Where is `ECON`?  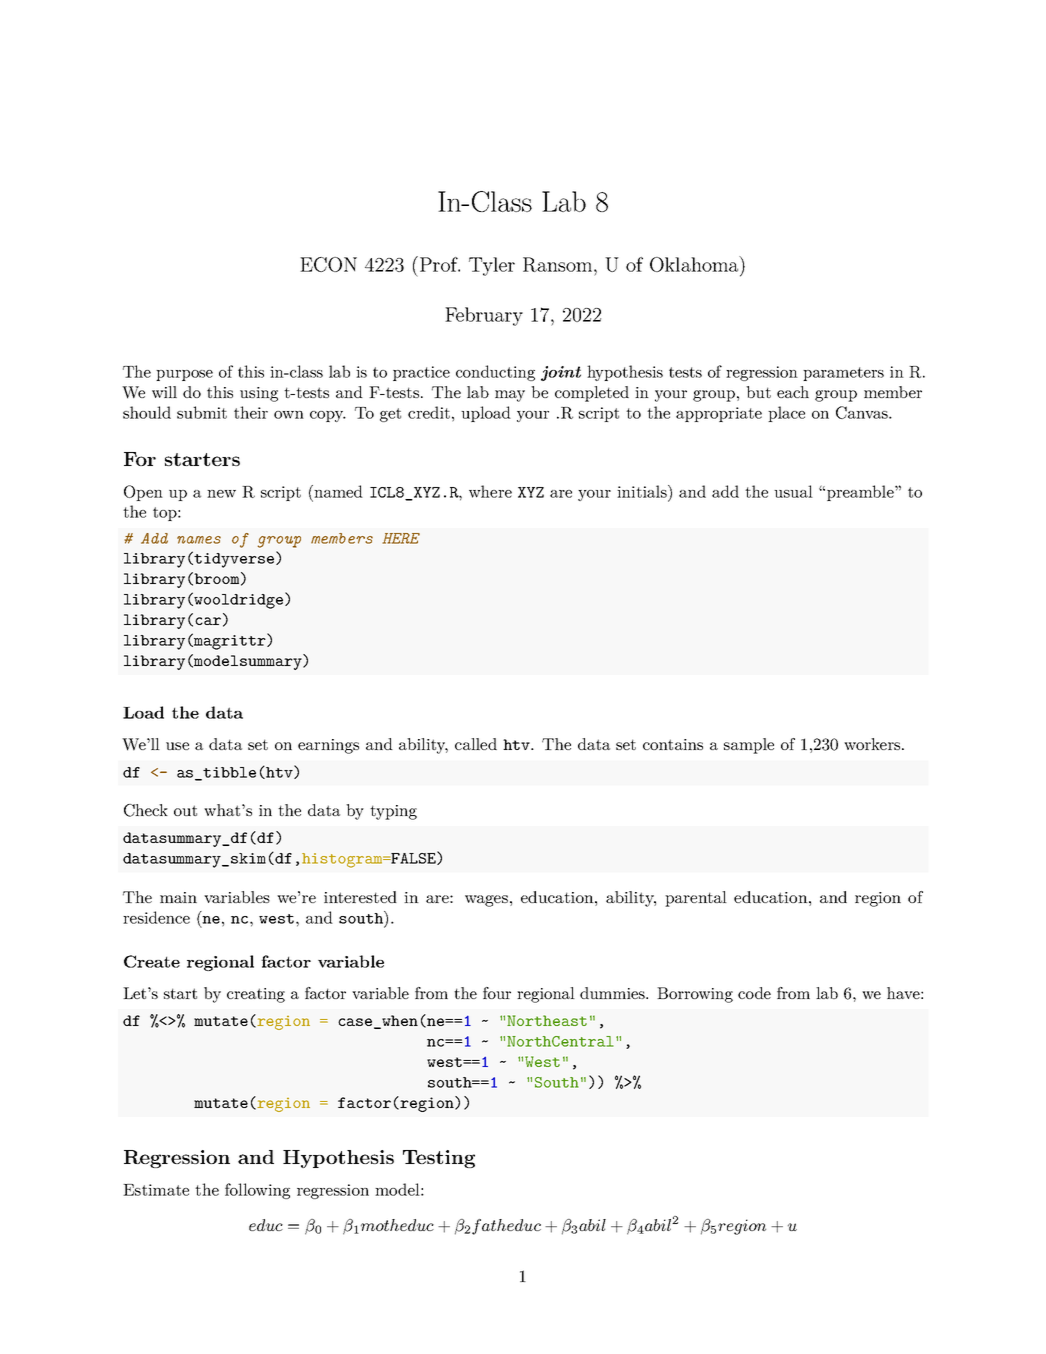
ECON is located at coordinates (328, 264).
